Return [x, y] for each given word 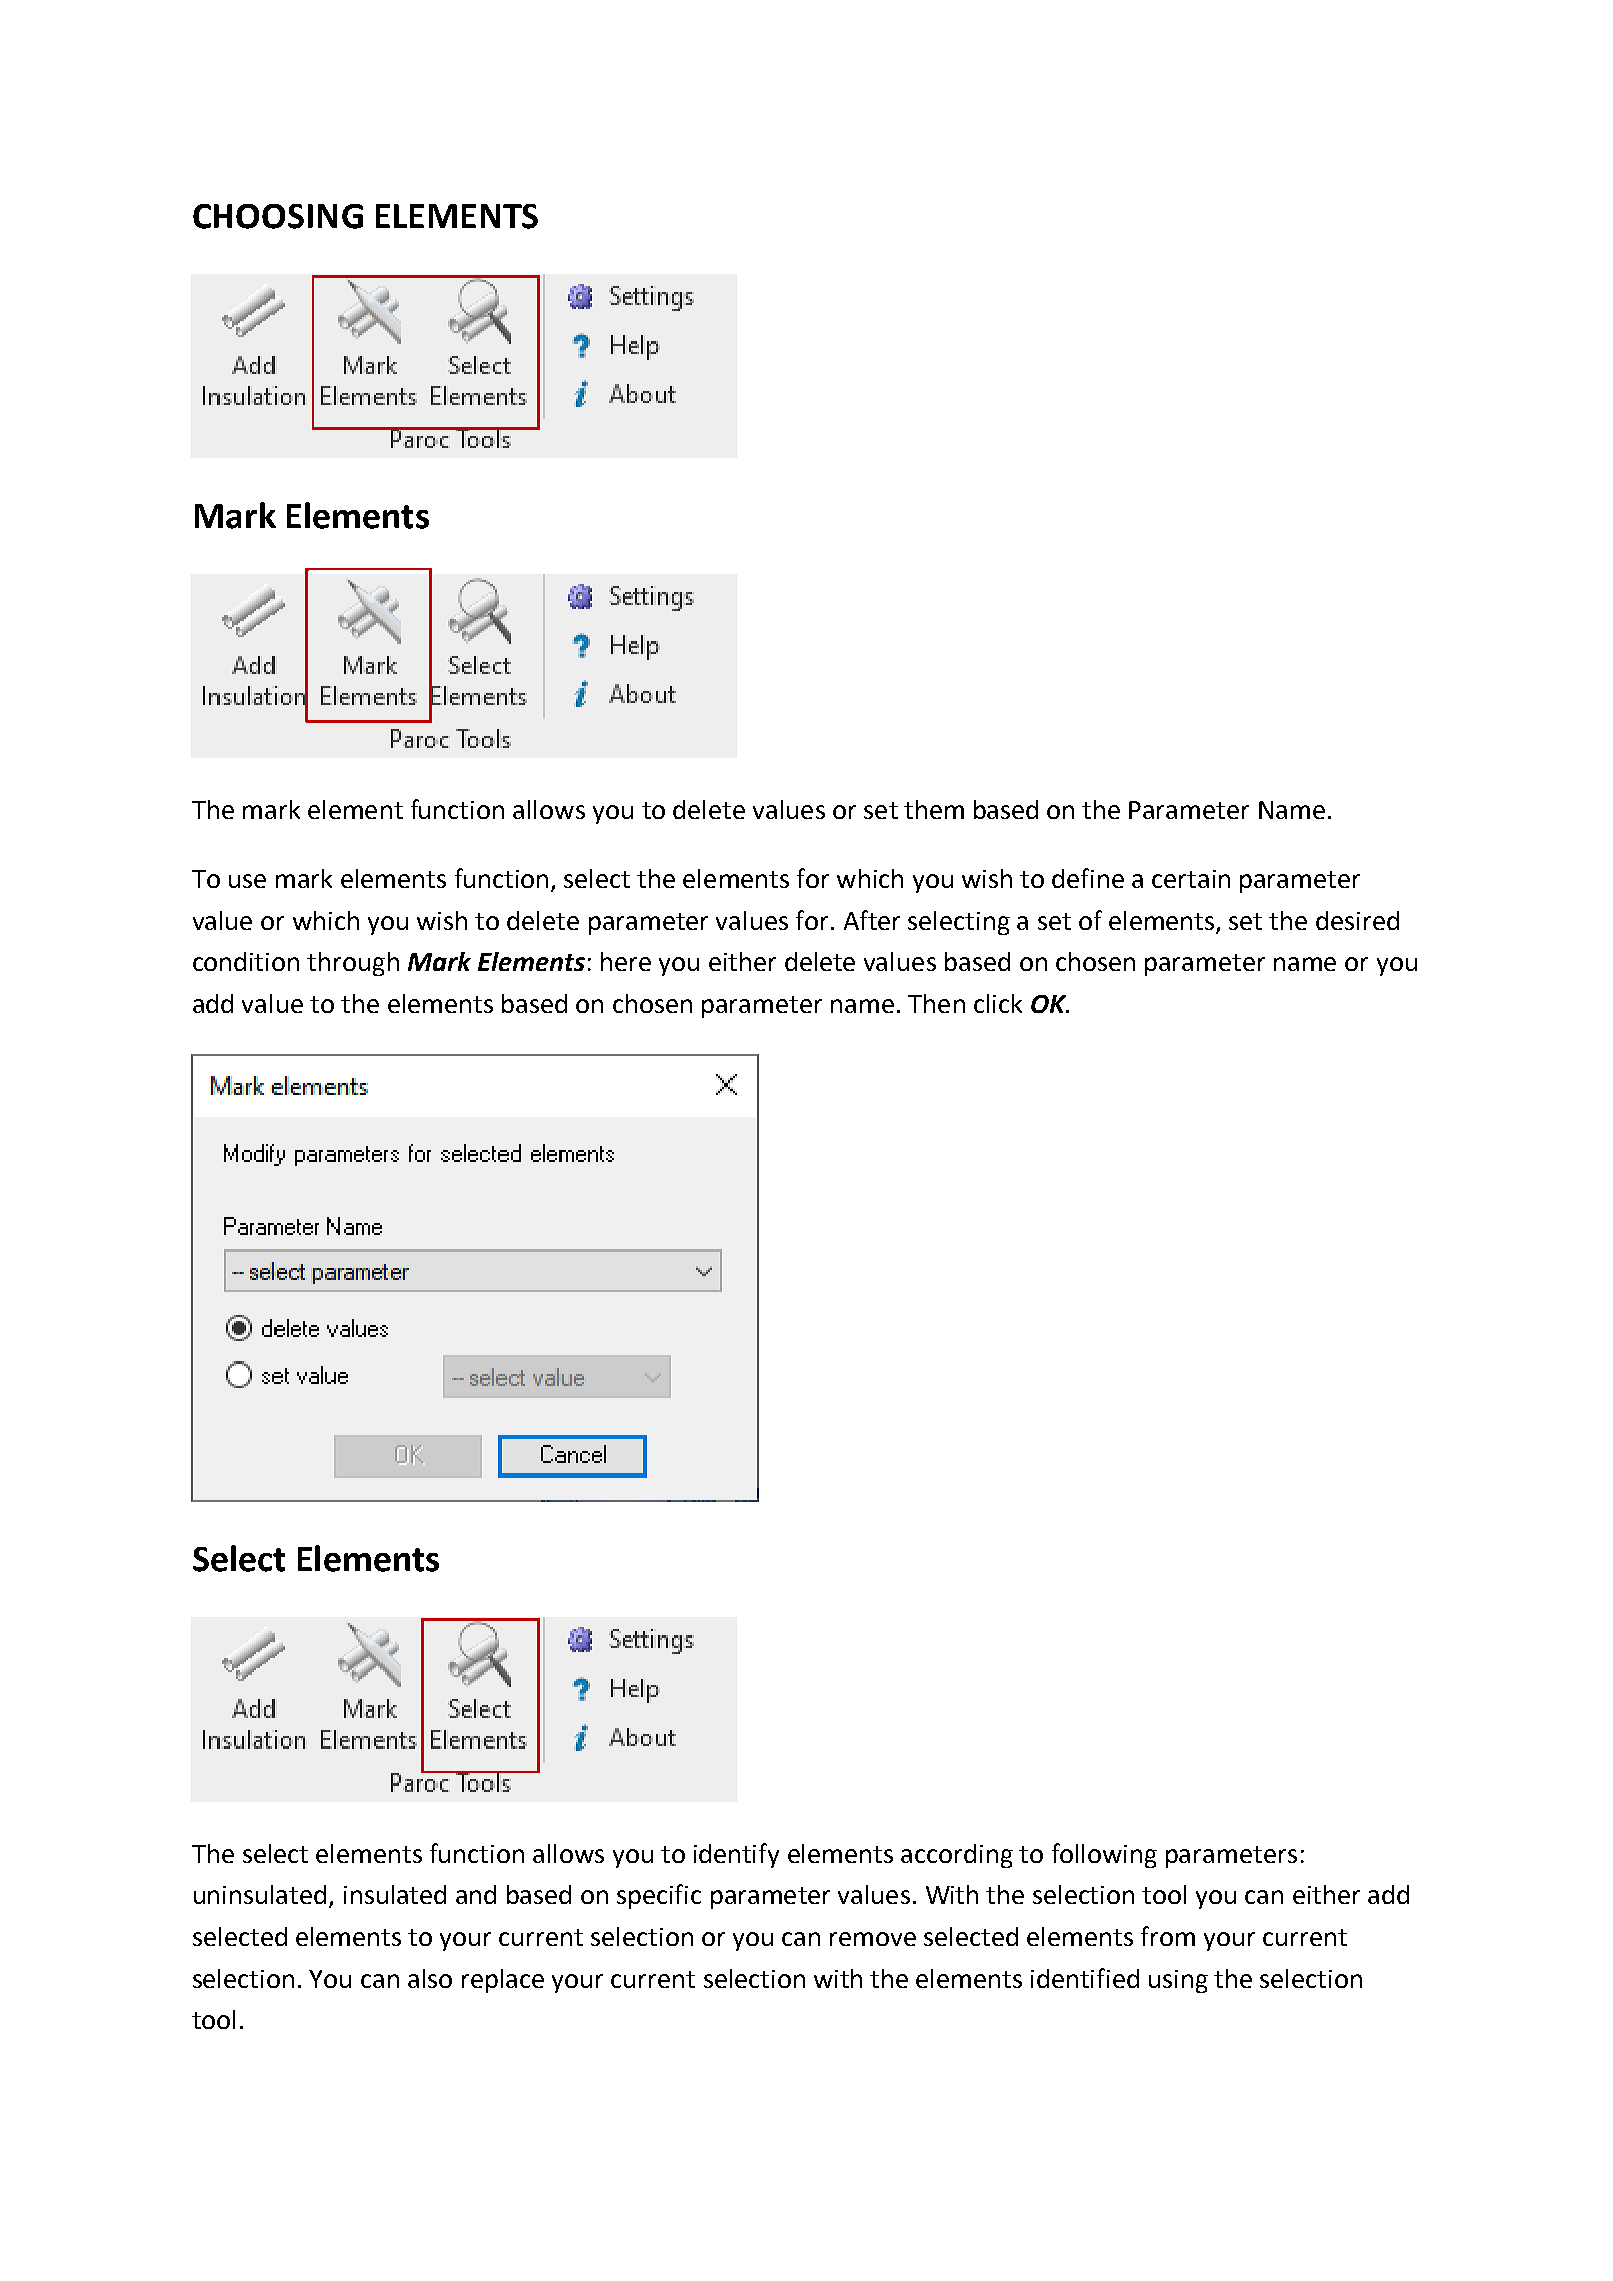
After [872, 920]
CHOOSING [278, 216]
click [998, 1003]
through [353, 964]
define [1088, 878]
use [247, 881]
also [430, 1978]
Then [936, 1003]
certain [1191, 879]
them [934, 809]
